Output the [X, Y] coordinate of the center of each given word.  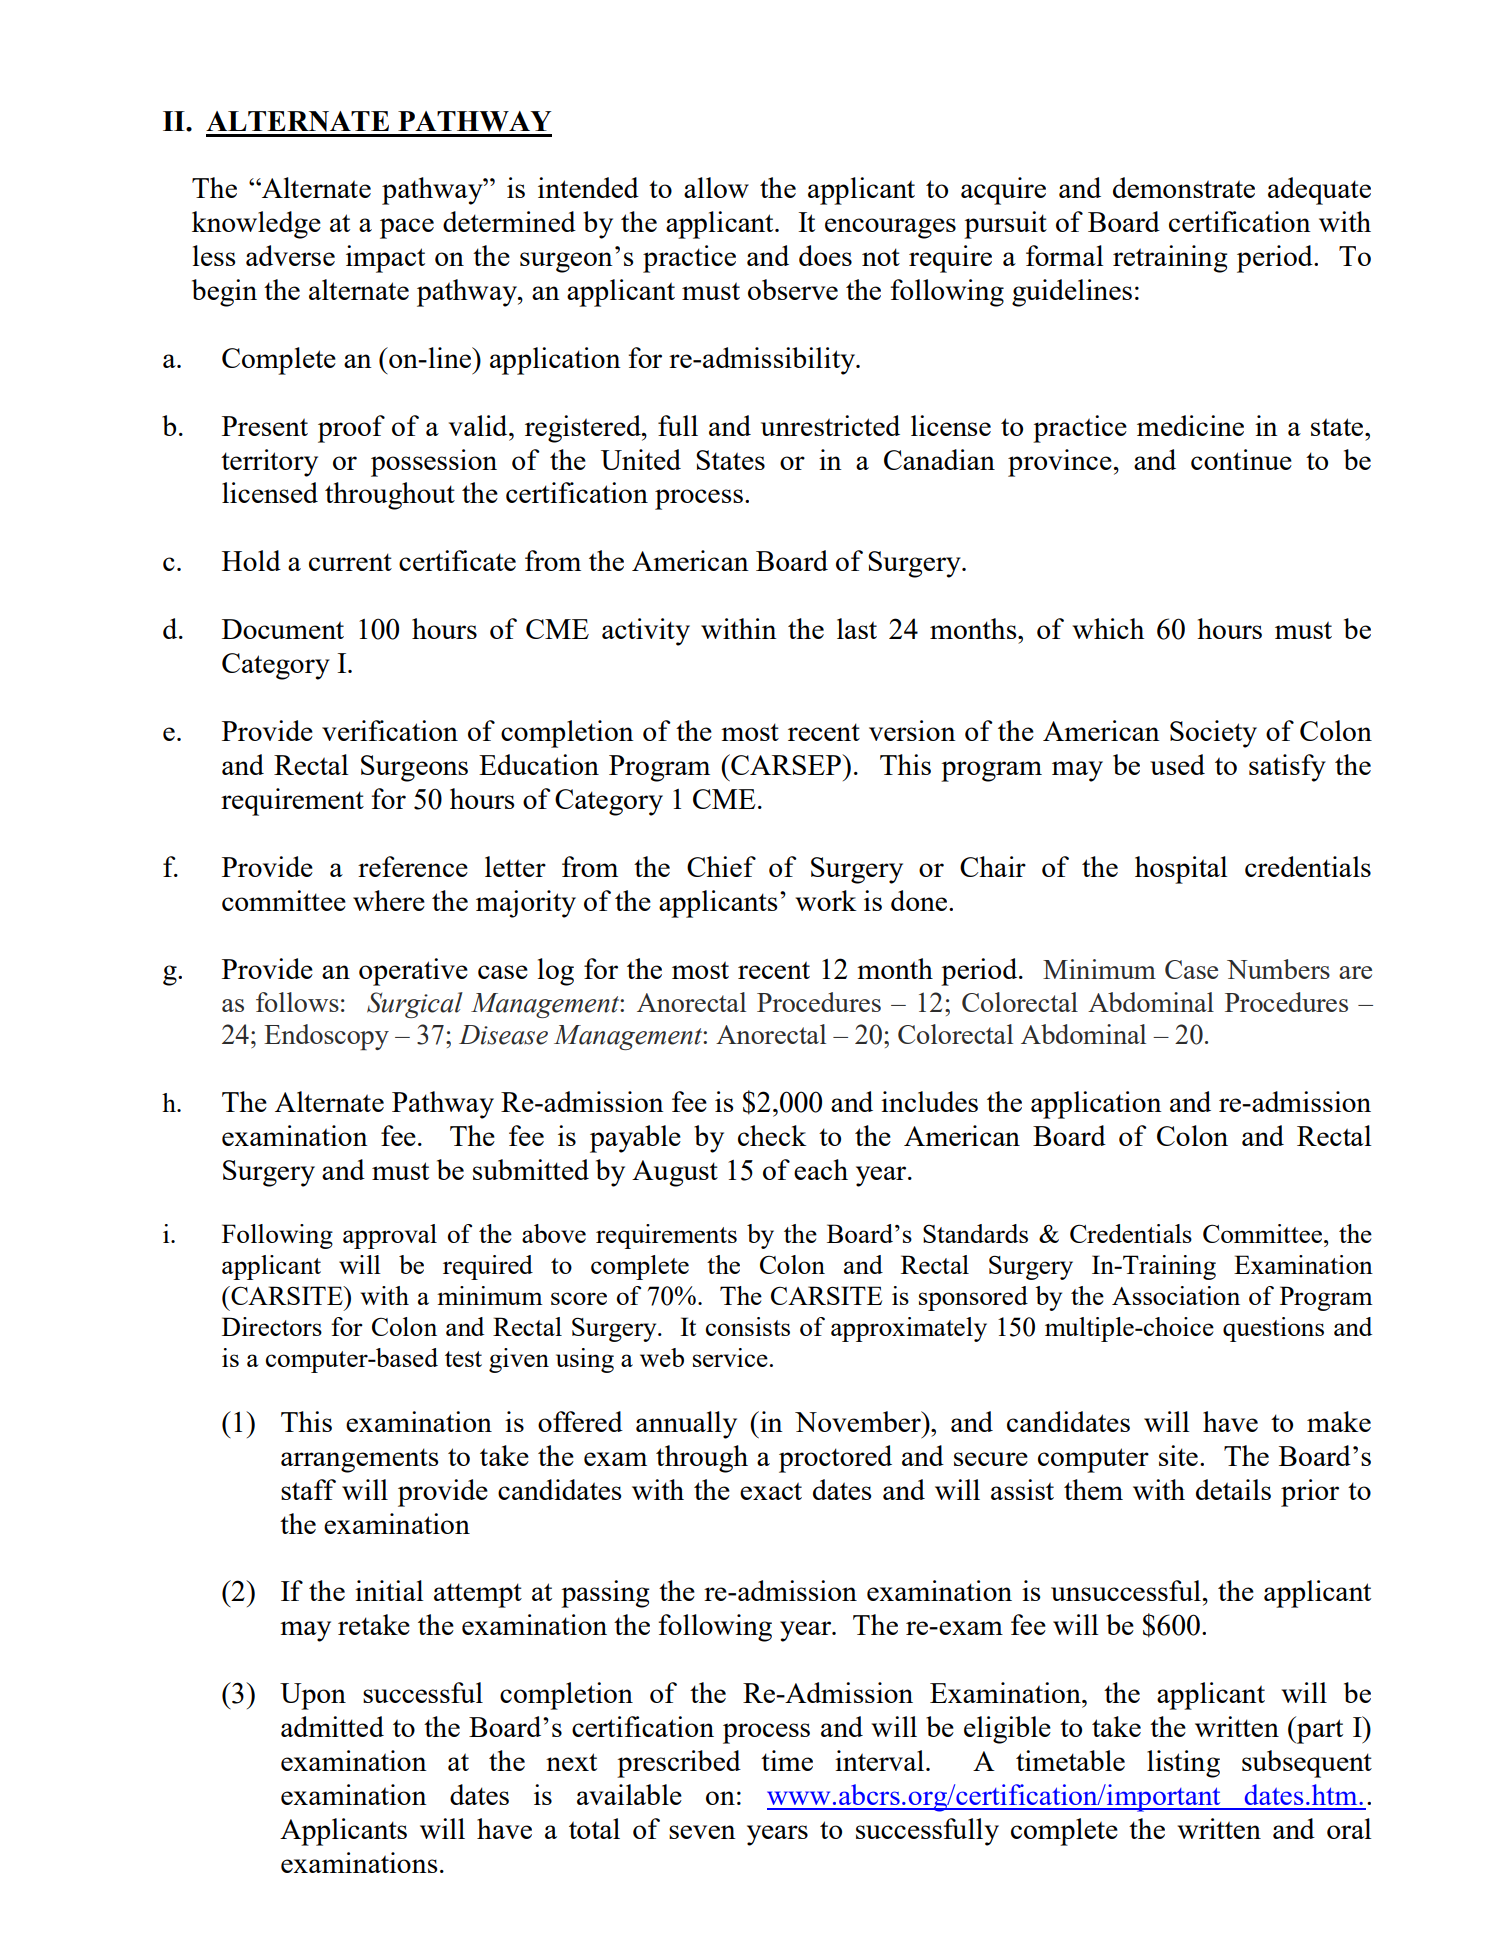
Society [1213, 734]
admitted [332, 1726]
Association [1176, 1295]
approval [390, 1236]
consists [748, 1326]
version [912, 730]
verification [390, 730]
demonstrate [1184, 187]
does [825, 255]
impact [385, 259]
